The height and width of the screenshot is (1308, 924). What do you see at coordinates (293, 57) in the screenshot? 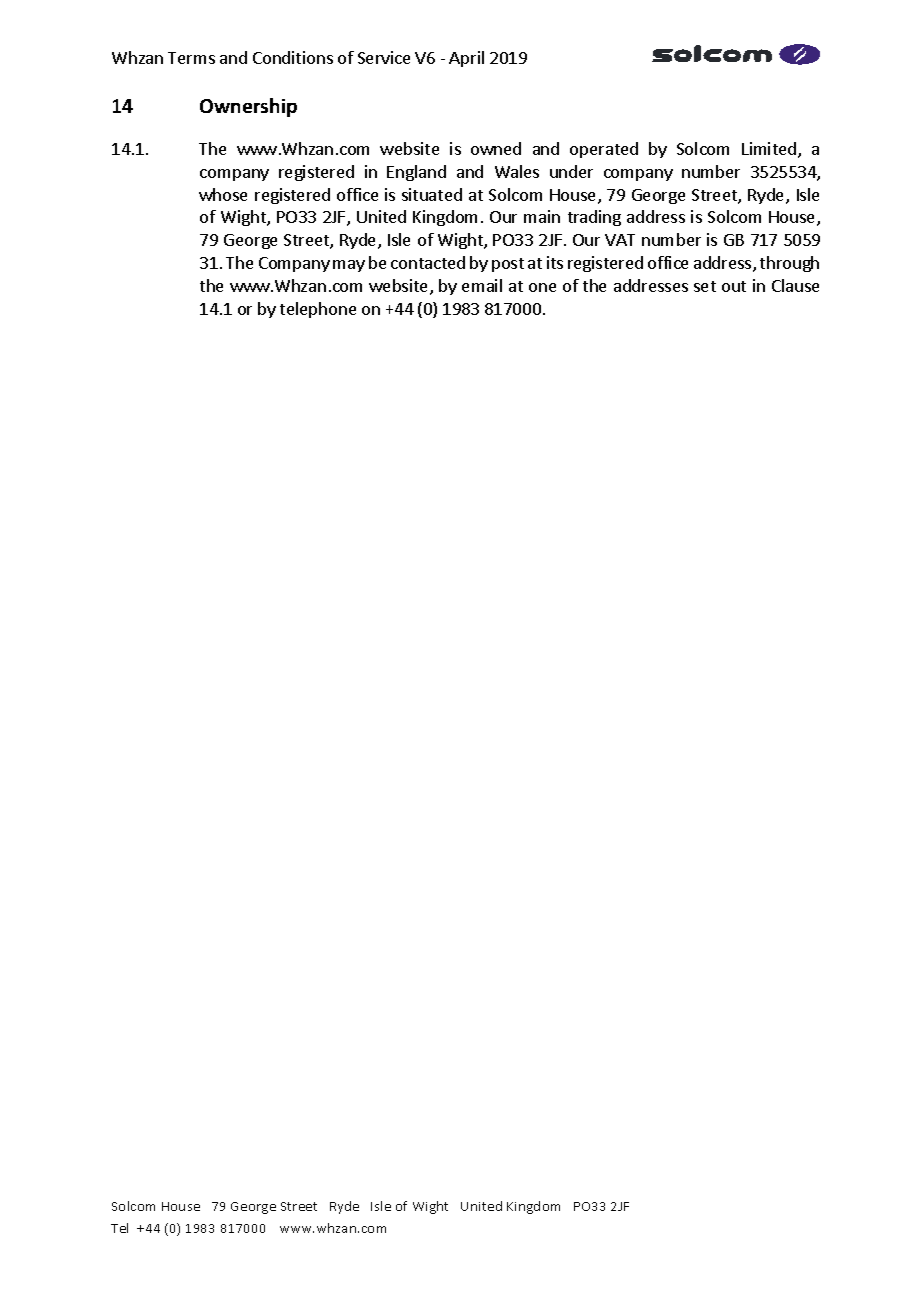
I see `Conditions` at bounding box center [293, 57].
